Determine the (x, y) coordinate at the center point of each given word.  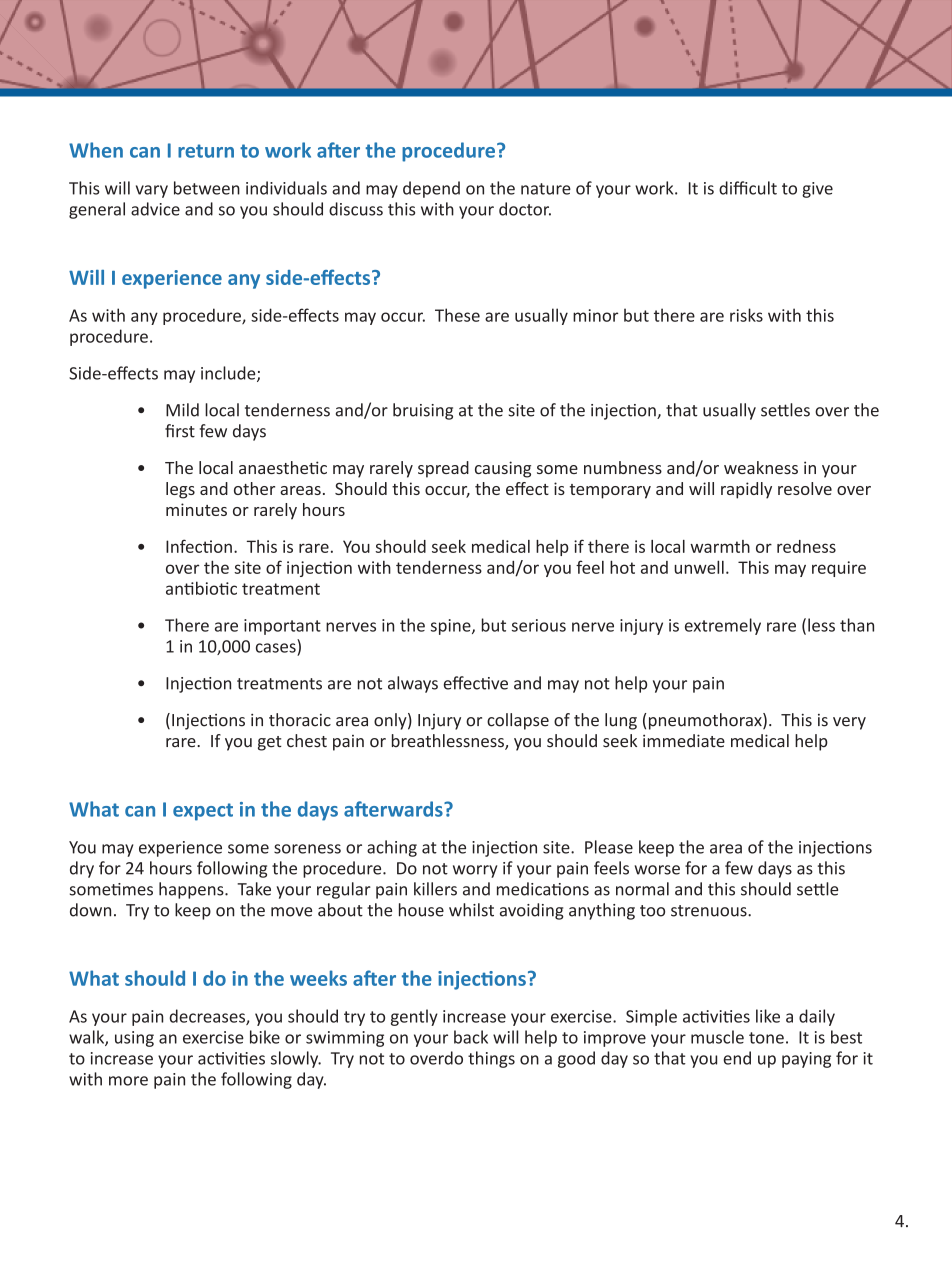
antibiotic (201, 588)
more (128, 1081)
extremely (723, 626)
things (491, 1059)
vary (152, 191)
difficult (748, 188)
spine (452, 627)
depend (431, 189)
